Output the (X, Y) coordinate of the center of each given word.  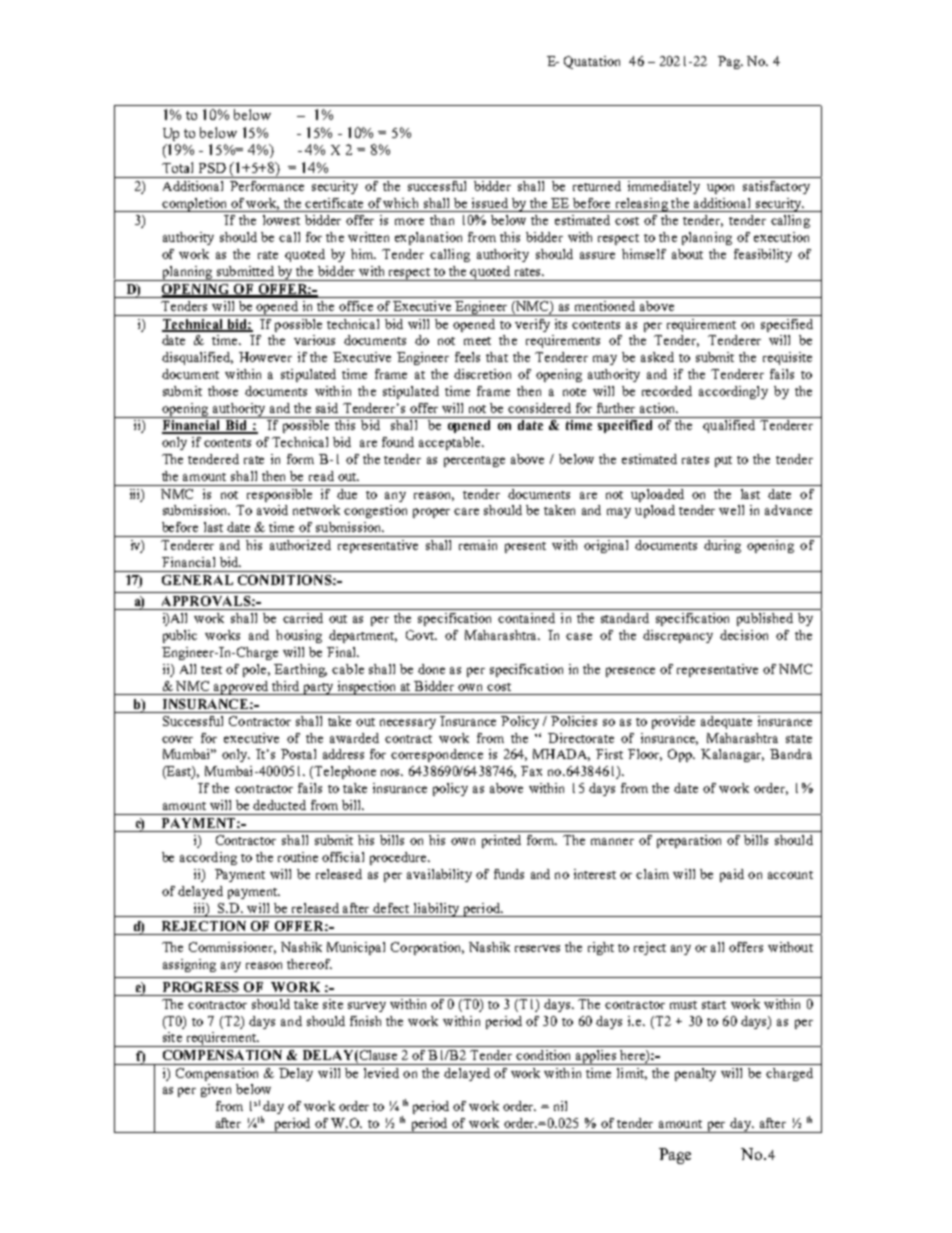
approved (241, 688)
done (431, 669)
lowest (281, 220)
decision (744, 635)
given (216, 1090)
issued (490, 203)
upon (720, 189)
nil (560, 1106)
